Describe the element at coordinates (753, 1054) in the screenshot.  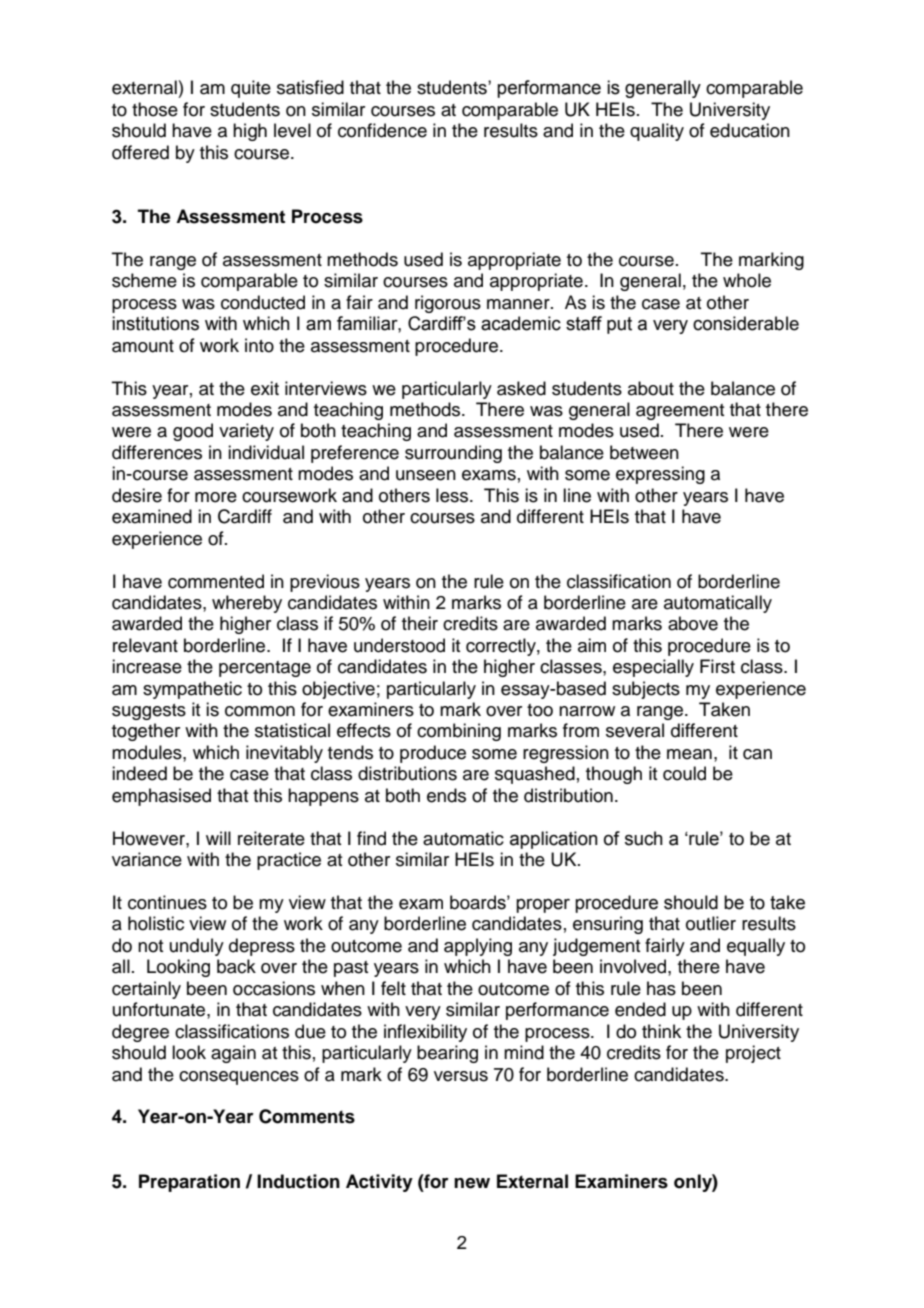
I see `project` at that location.
